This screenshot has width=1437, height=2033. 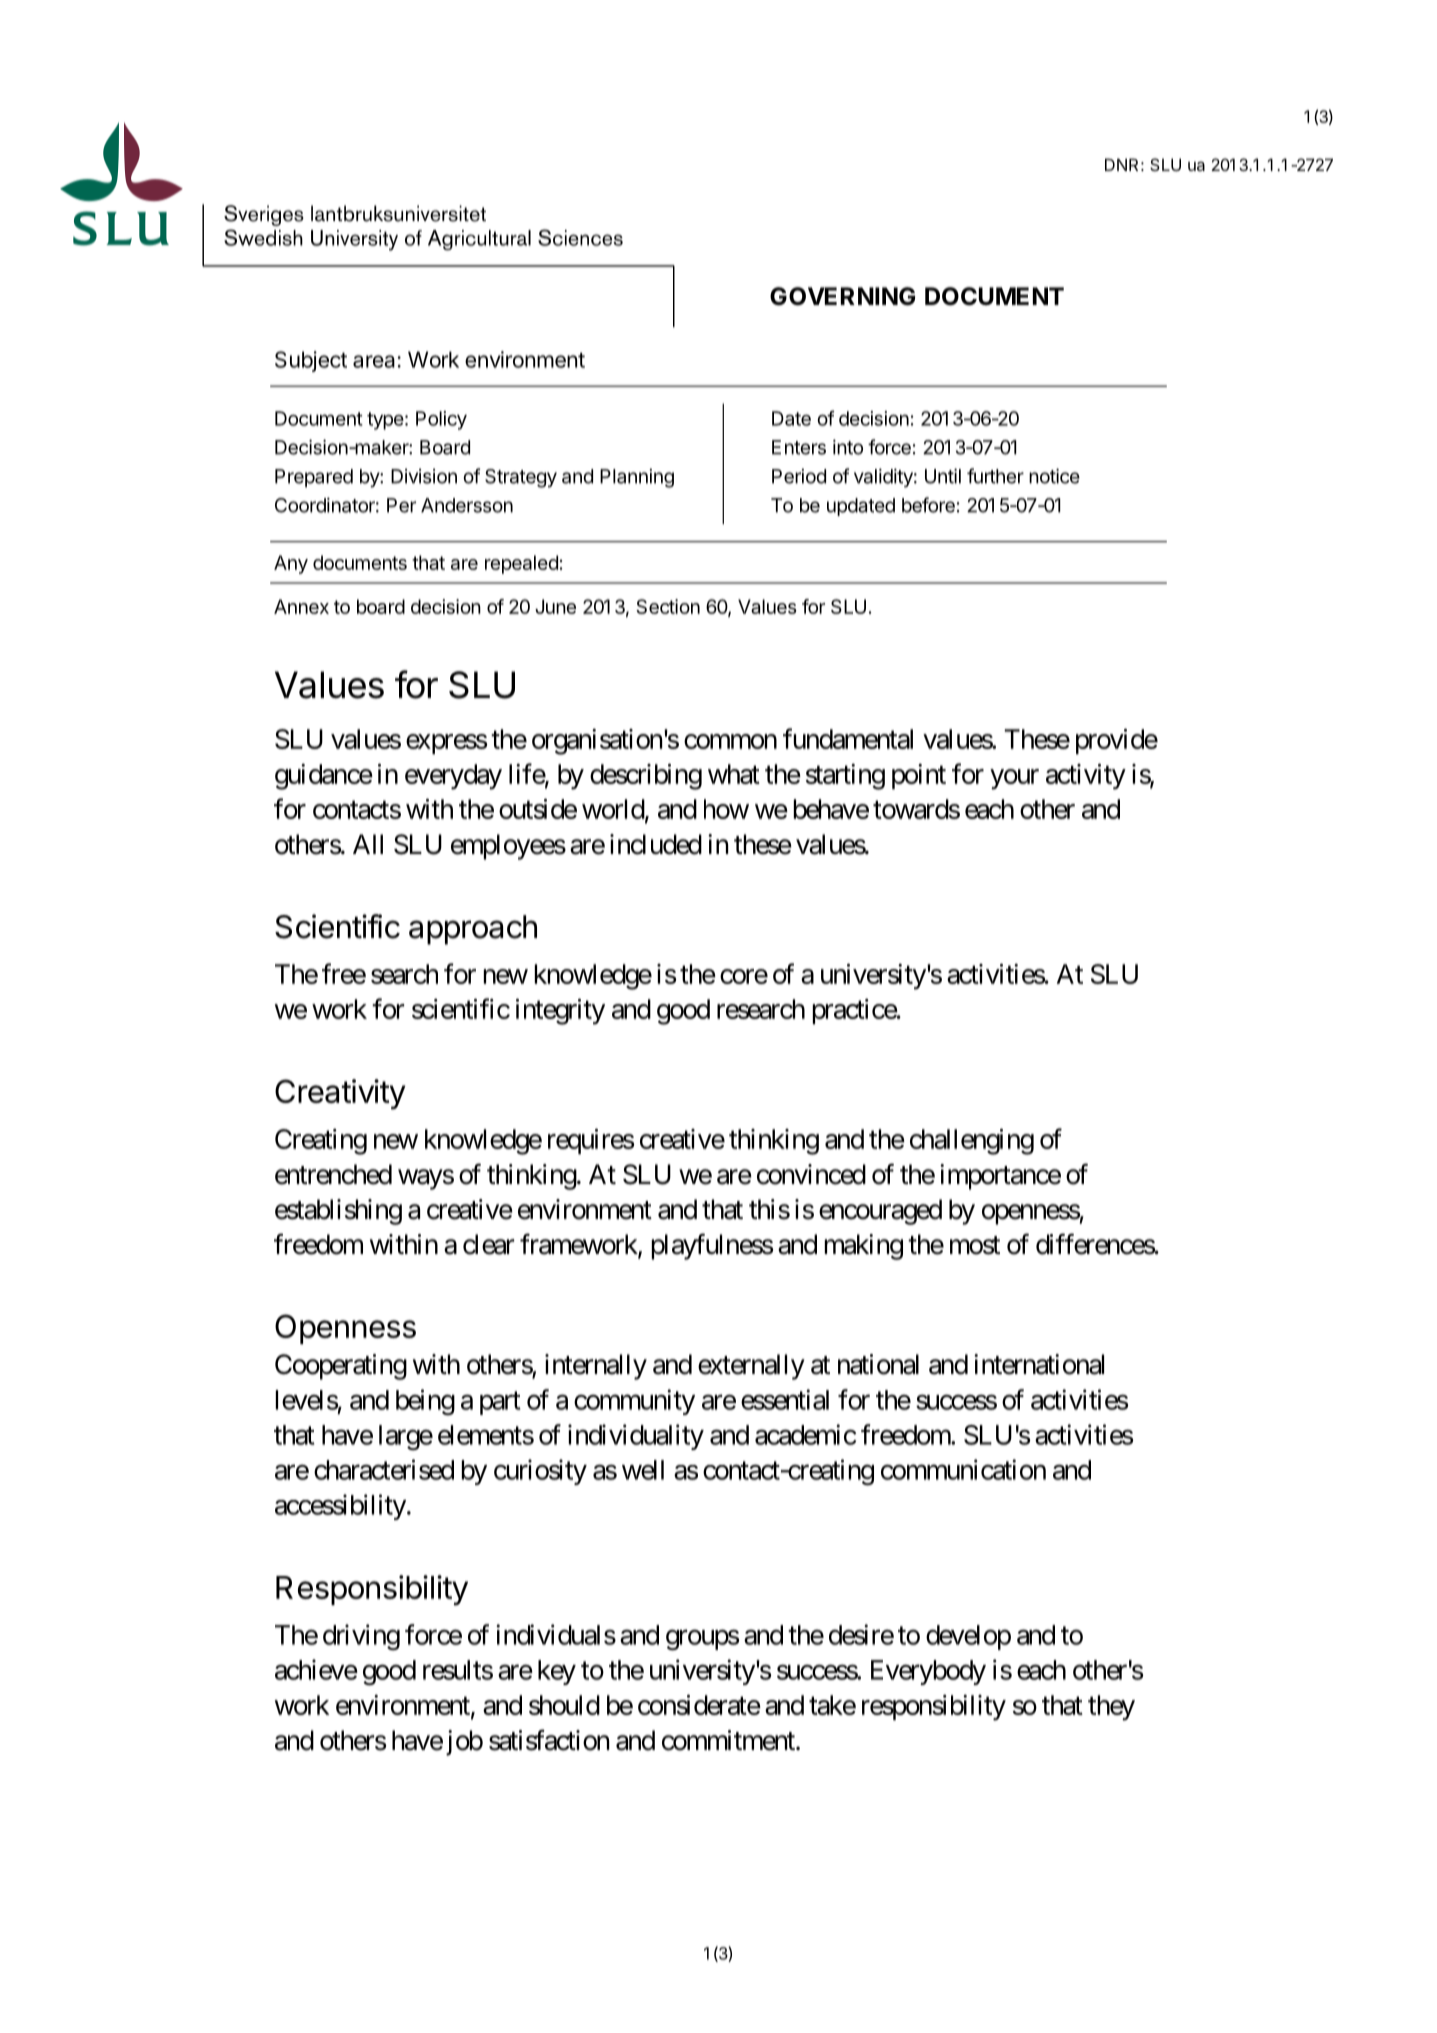 What do you see at coordinates (560, 1012) in the screenshot?
I see `integrity` at bounding box center [560, 1012].
